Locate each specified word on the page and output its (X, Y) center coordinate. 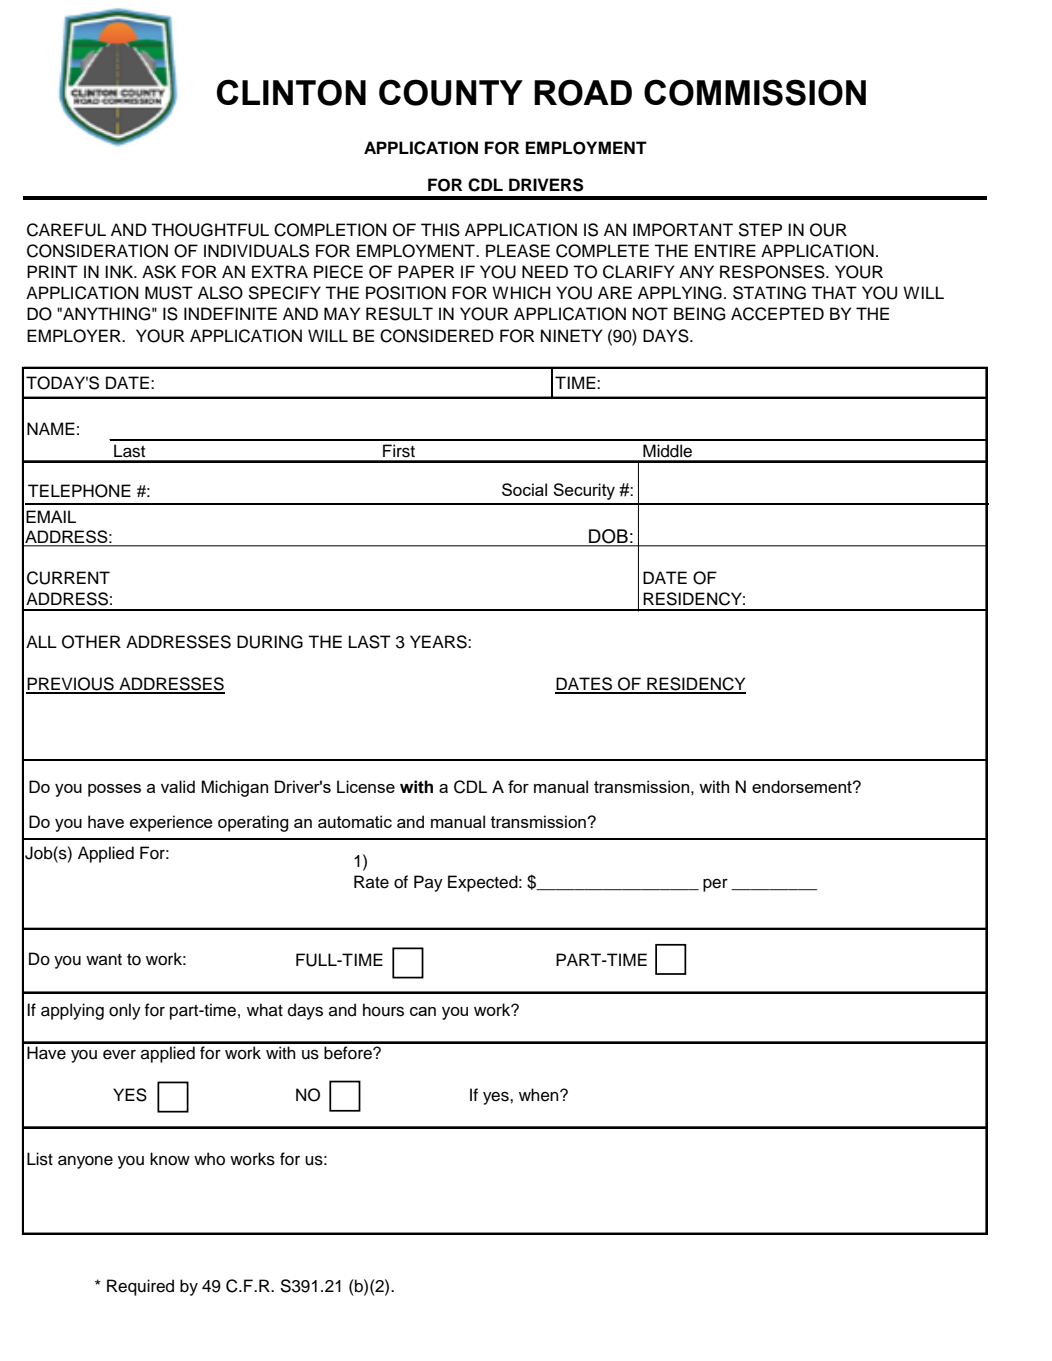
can (423, 1011)
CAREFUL (66, 230)
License (366, 786)
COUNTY (451, 92)
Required (140, 1287)
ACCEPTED (777, 314)
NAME (51, 428)
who (209, 1159)
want (104, 959)
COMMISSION (755, 92)
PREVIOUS (71, 685)
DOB (608, 537)
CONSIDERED (437, 336)
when (540, 1095)
